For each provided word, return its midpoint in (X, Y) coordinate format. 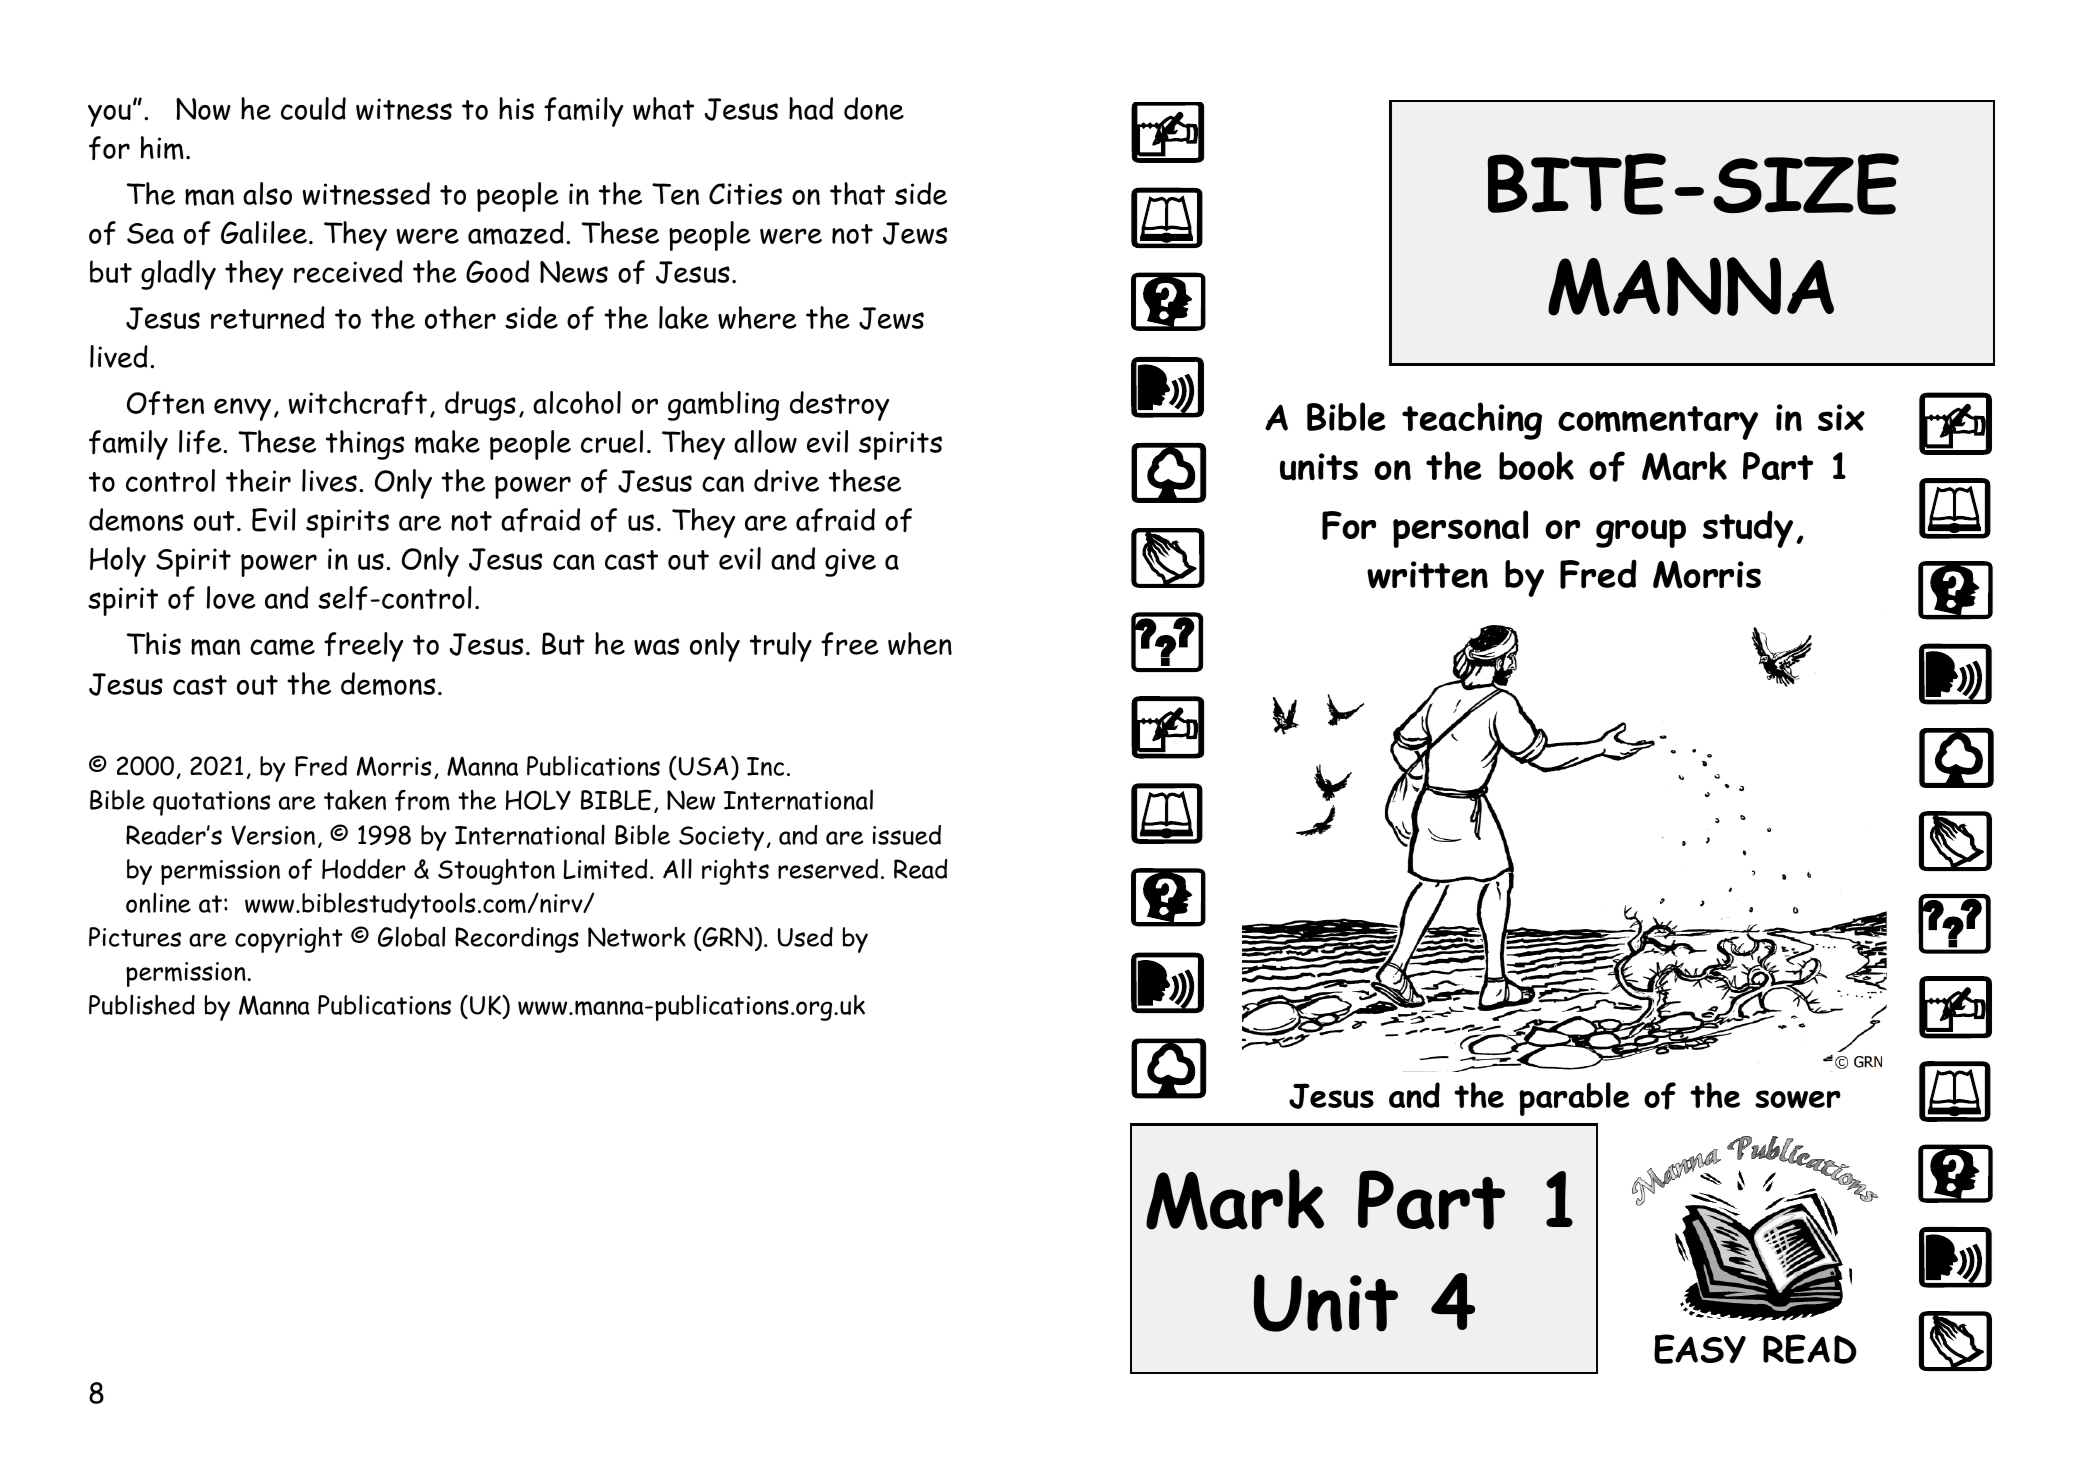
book (1536, 465)
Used (805, 937)
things (365, 445)
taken (355, 800)
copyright (289, 940)
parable (1574, 1099)
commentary (1658, 423)
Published (142, 1004)
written (1427, 575)
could (313, 108)
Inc (765, 766)
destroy (839, 406)
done (874, 108)
